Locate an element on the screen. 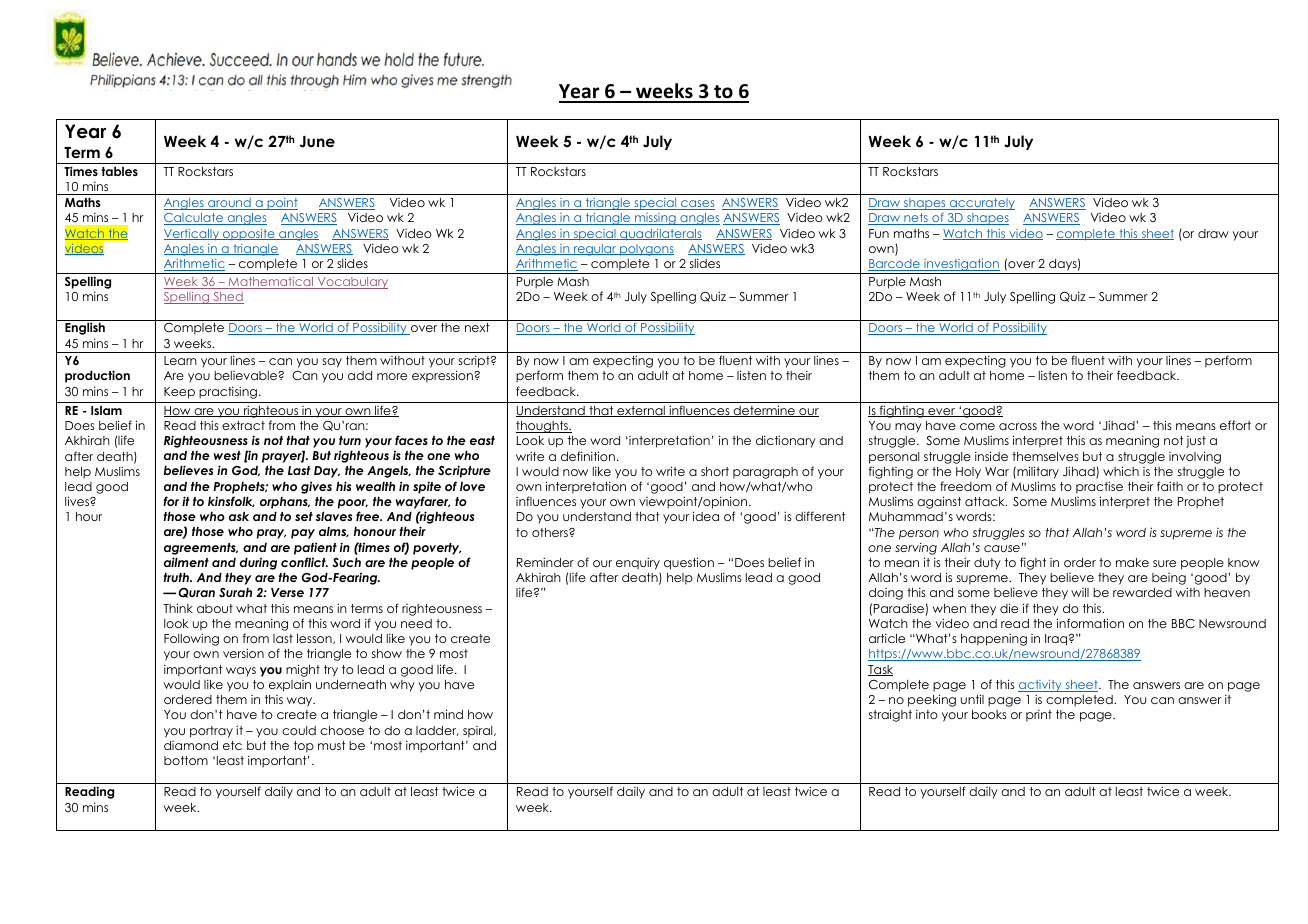  west is located at coordinates (227, 455).
